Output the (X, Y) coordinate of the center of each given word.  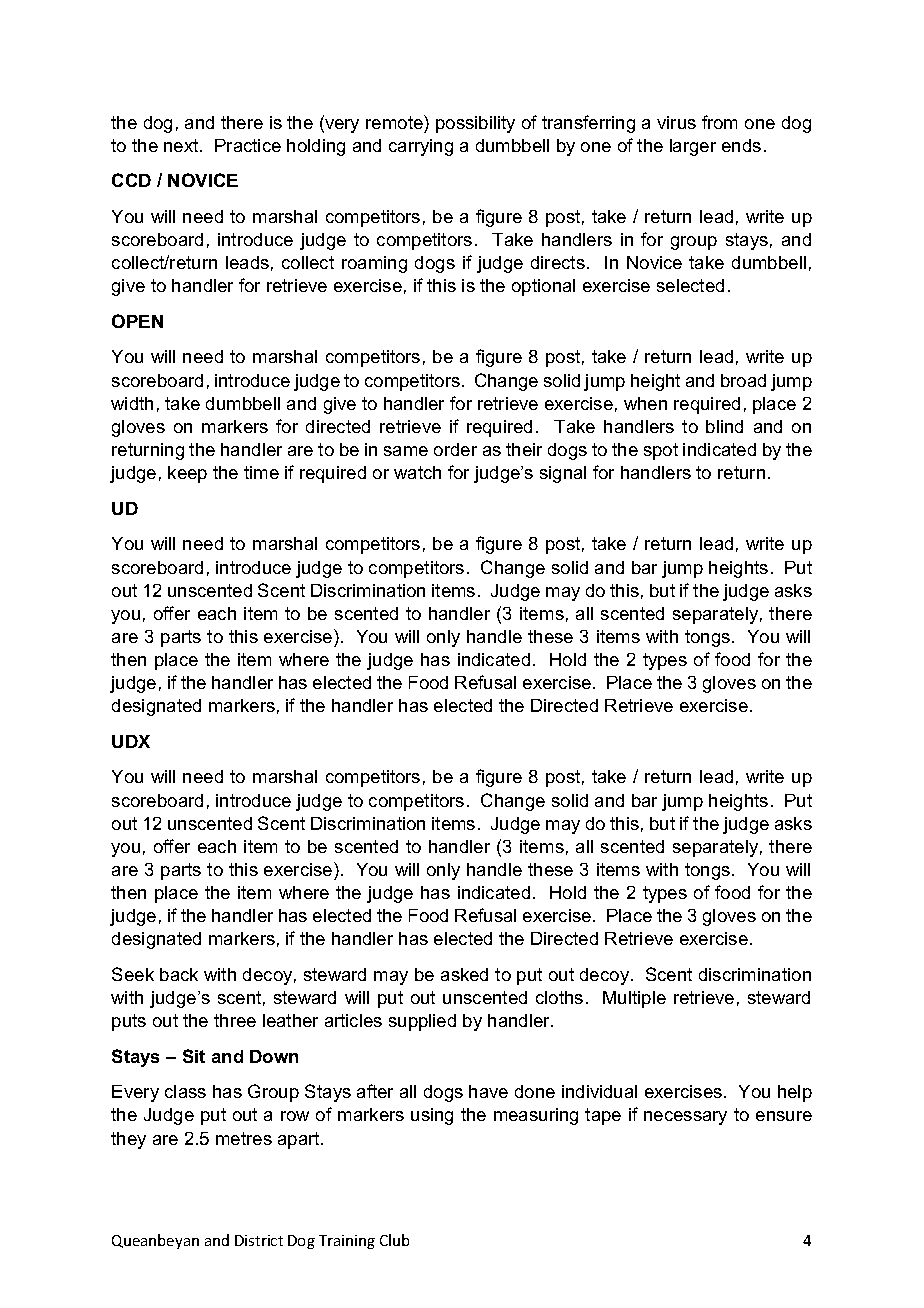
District (259, 1240)
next (182, 145)
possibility (475, 124)
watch (417, 472)
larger (693, 147)
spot (661, 451)
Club (394, 1240)
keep (187, 474)
